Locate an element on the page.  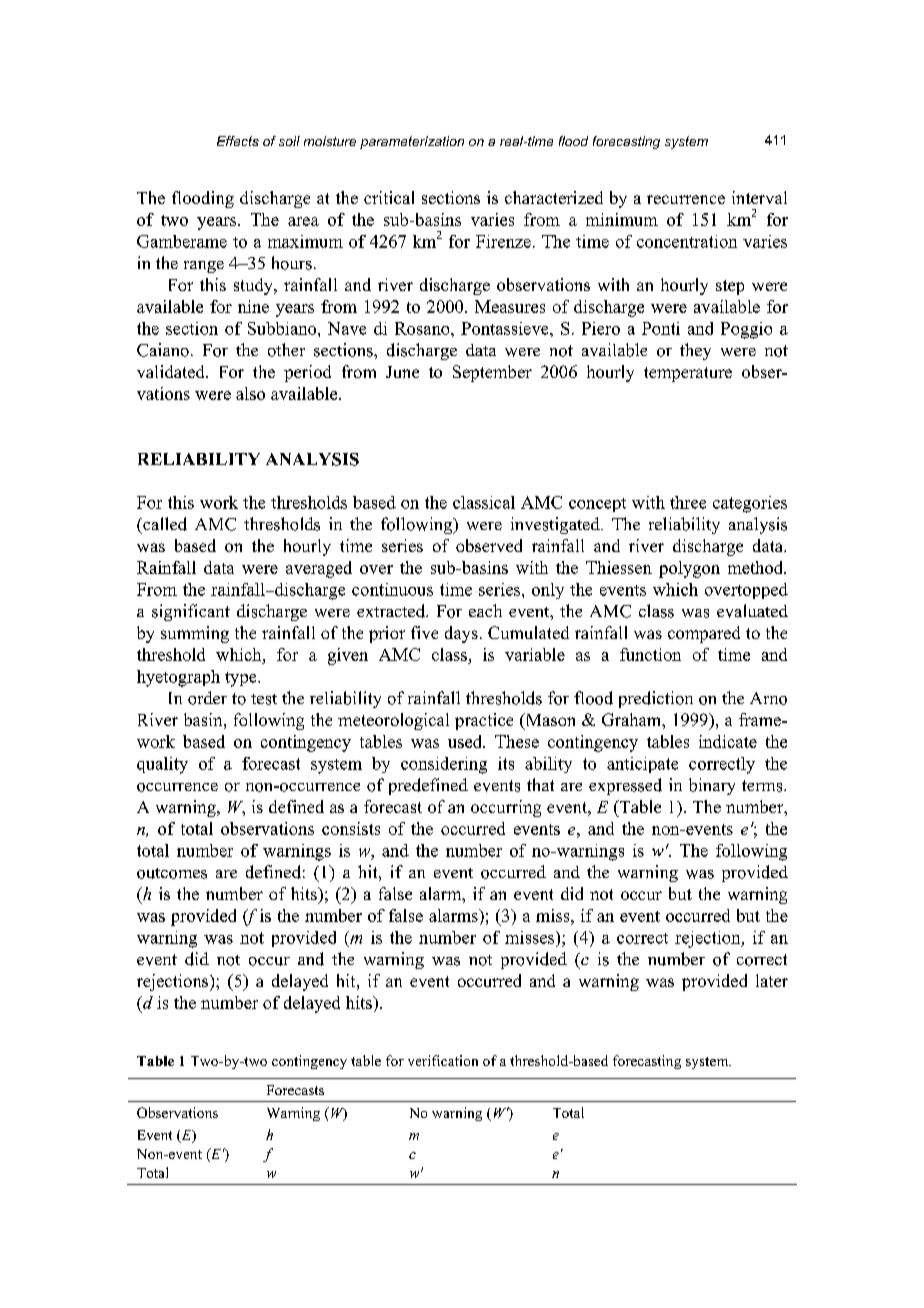
September is located at coordinates (492, 373).
